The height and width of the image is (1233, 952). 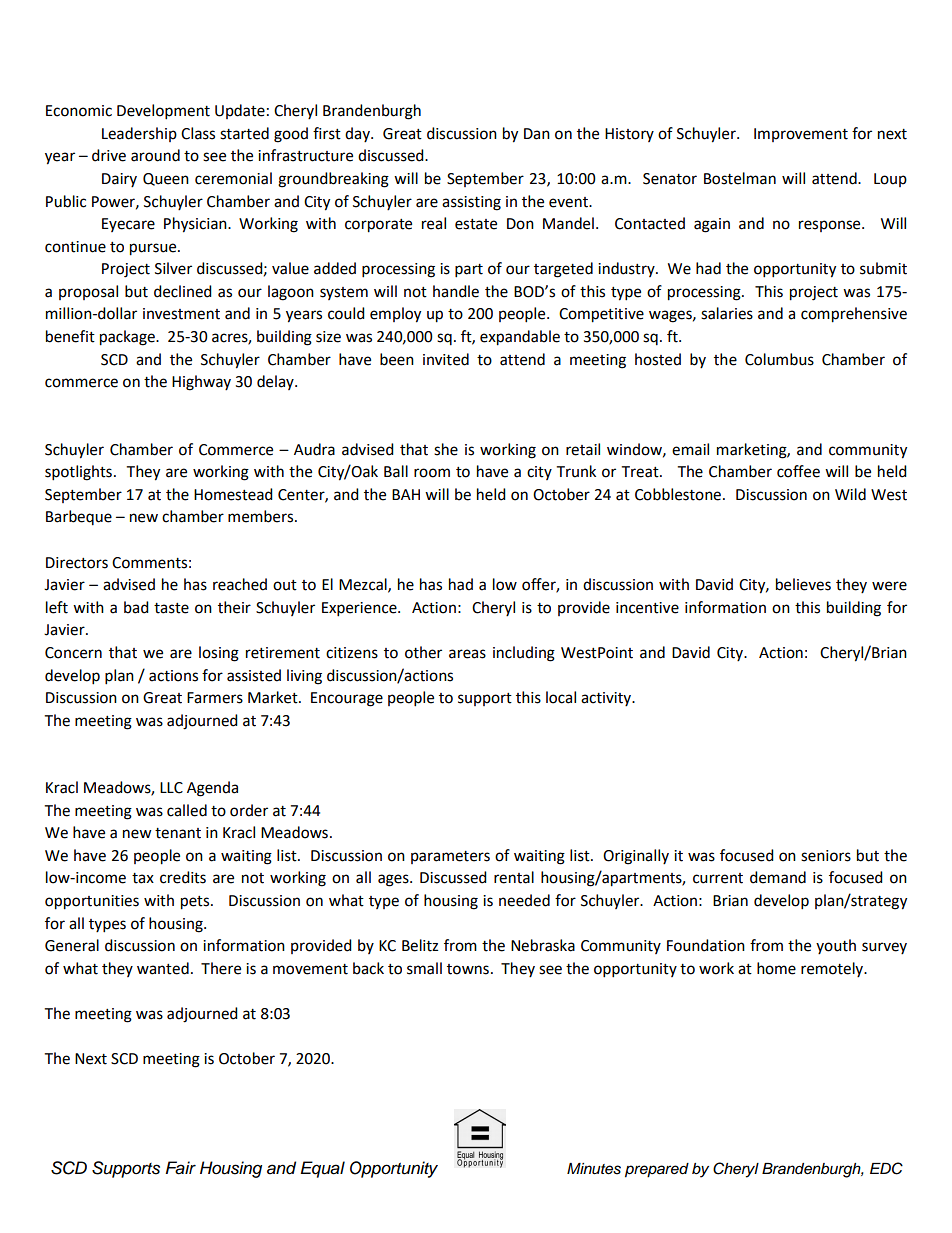 I want to click on called, so click(x=187, y=810).
